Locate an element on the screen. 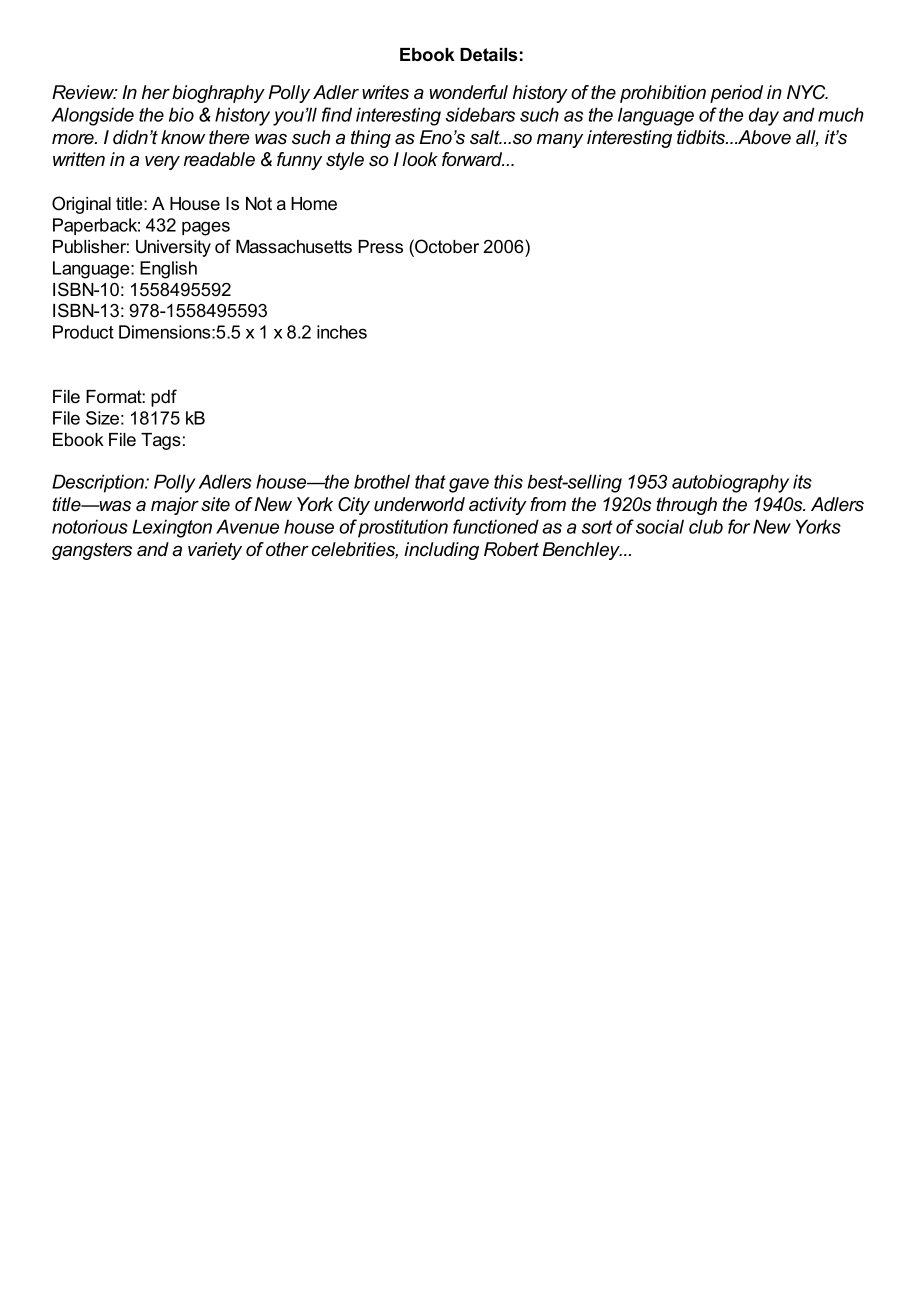 Image resolution: width=924 pixels, height=1308 pixels. pdf is located at coordinates (164, 398).
